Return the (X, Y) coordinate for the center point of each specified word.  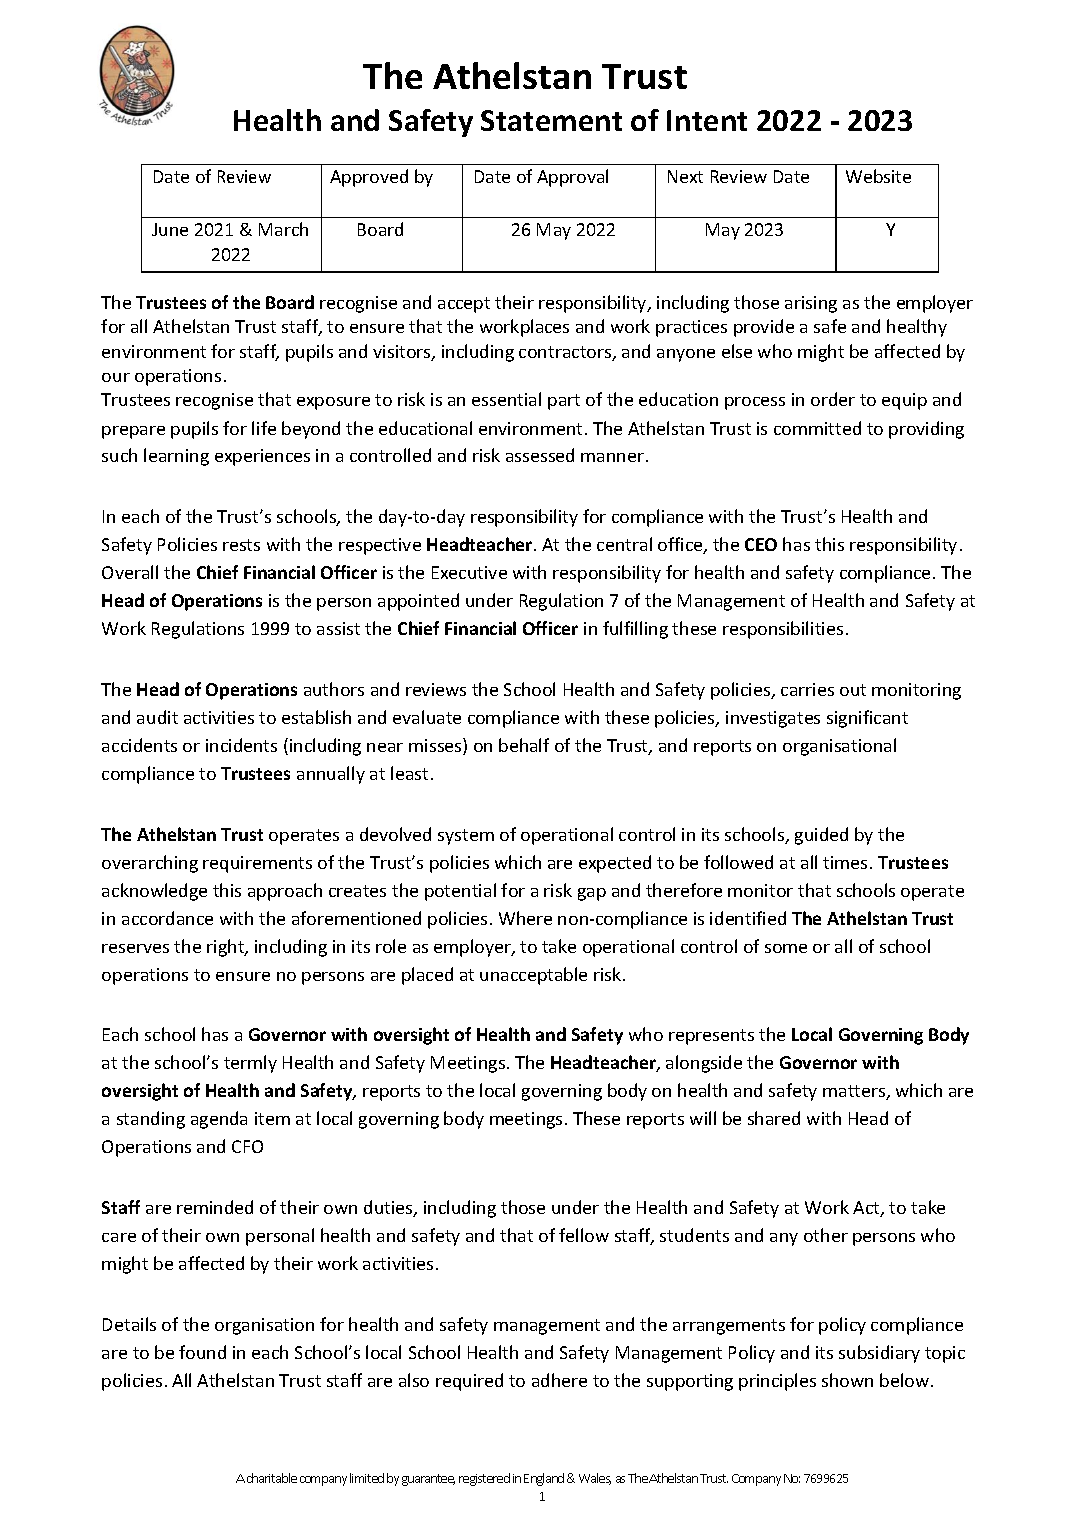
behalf (524, 745)
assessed (540, 455)
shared (774, 1118)
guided (821, 836)
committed (817, 428)
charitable (272, 1478)
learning (176, 457)
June (170, 229)
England (544, 1479)
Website (878, 176)
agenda (219, 1120)
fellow (584, 1235)
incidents (241, 745)
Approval (572, 178)
